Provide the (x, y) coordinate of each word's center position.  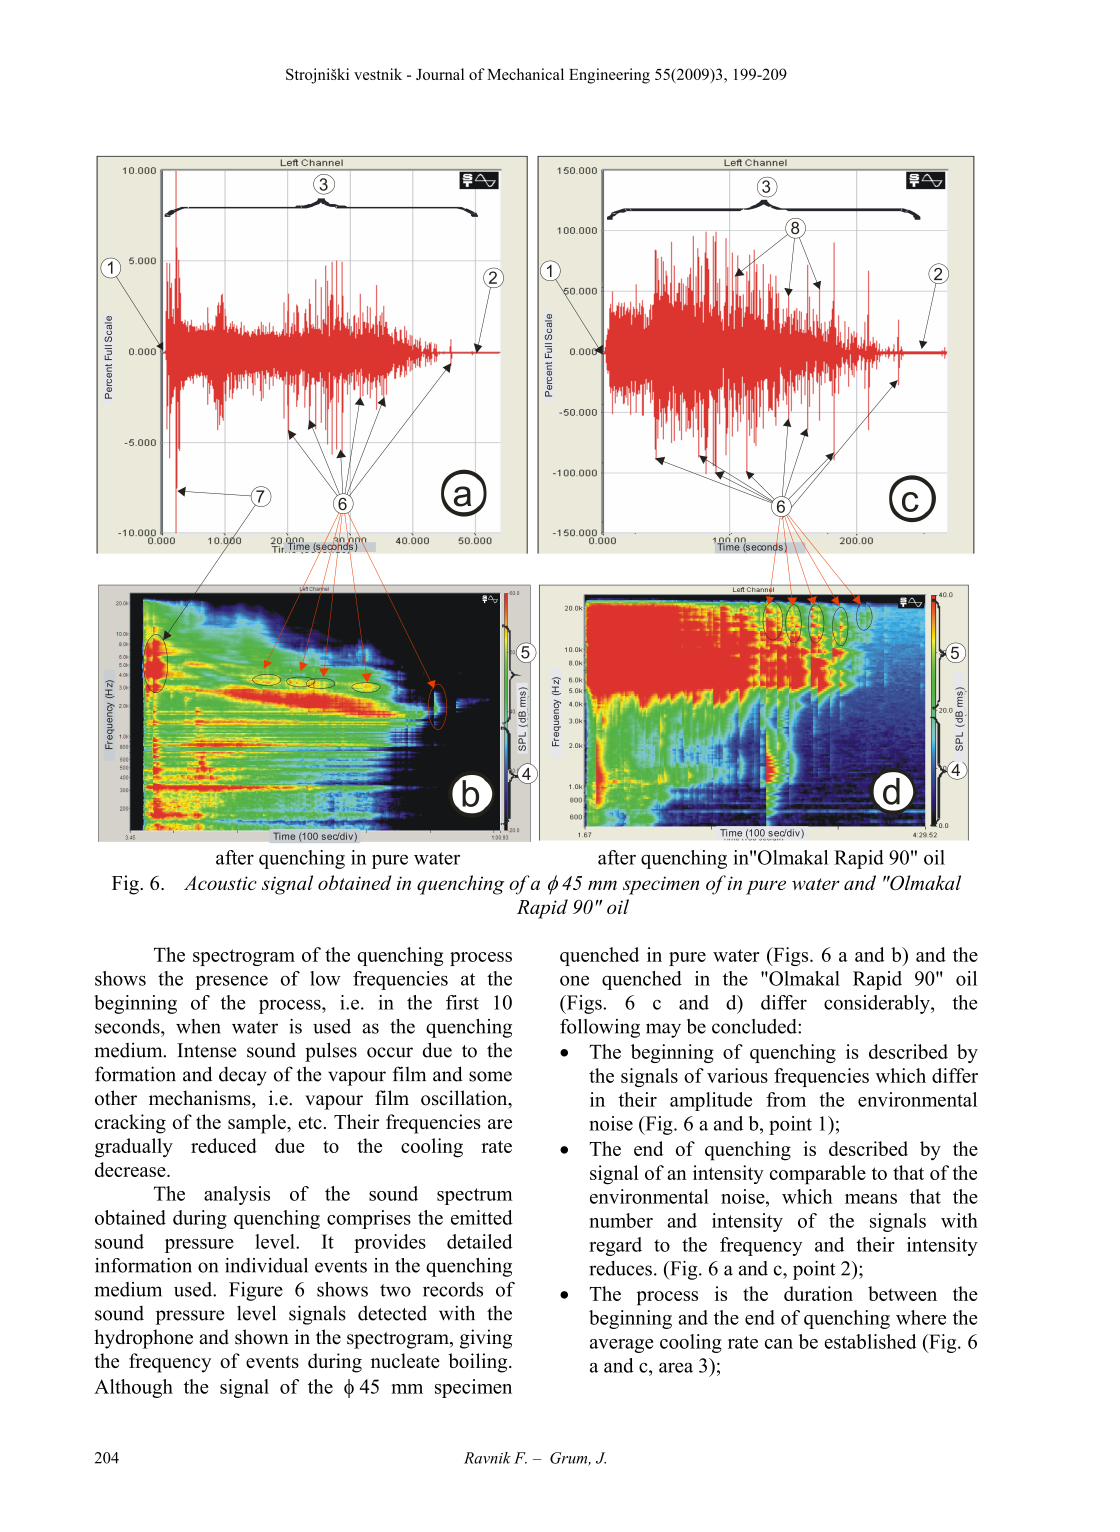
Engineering (609, 76)
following (600, 1028)
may (663, 1030)
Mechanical (525, 74)
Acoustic (220, 883)
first (462, 1002)
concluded (755, 1026)
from (786, 1099)
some (490, 1076)
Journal (440, 74)
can (779, 1344)
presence (231, 982)
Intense (206, 1050)
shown (262, 1337)
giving (486, 1339)
